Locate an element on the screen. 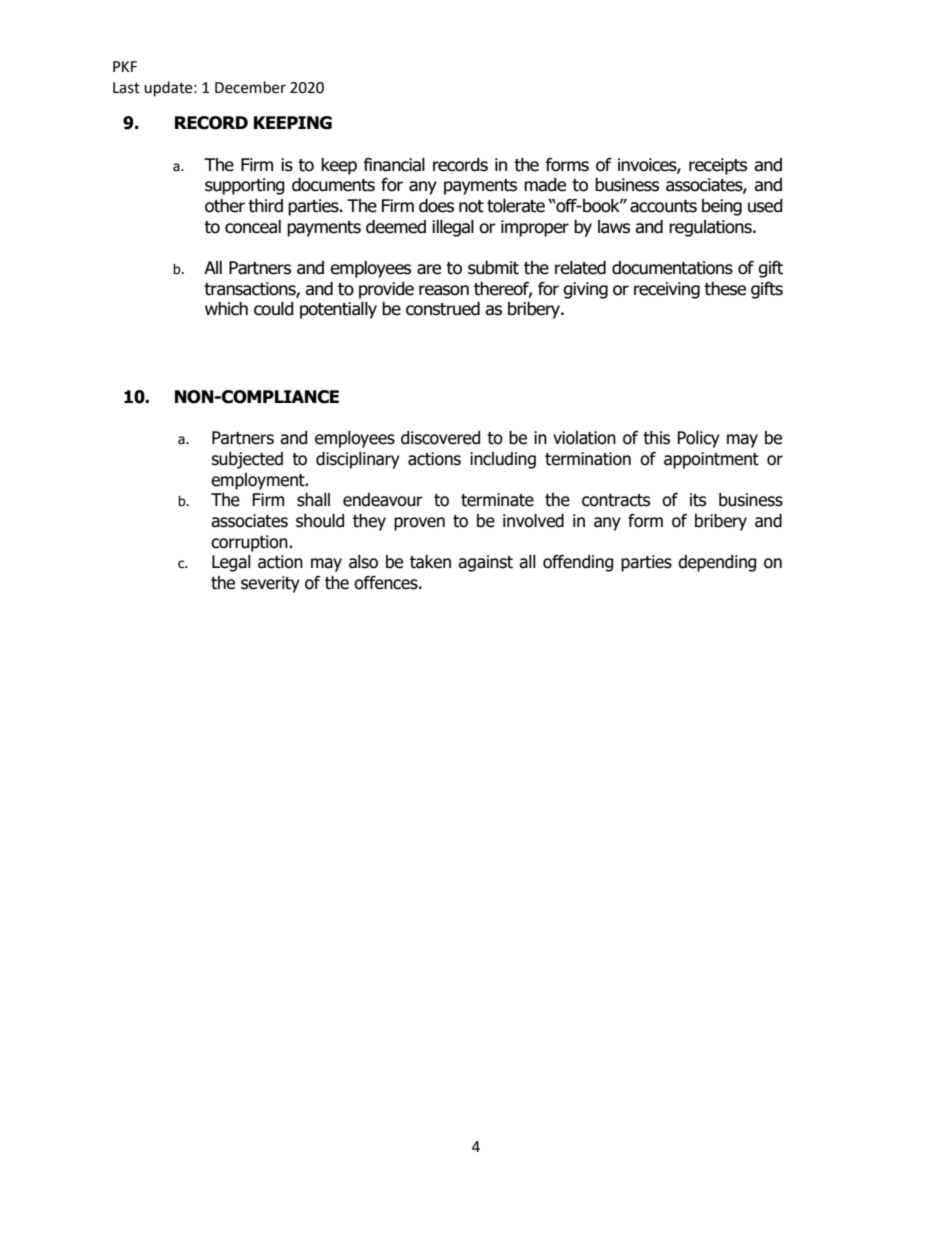 The width and height of the screenshot is (952, 1233). December is located at coordinates (250, 87).
